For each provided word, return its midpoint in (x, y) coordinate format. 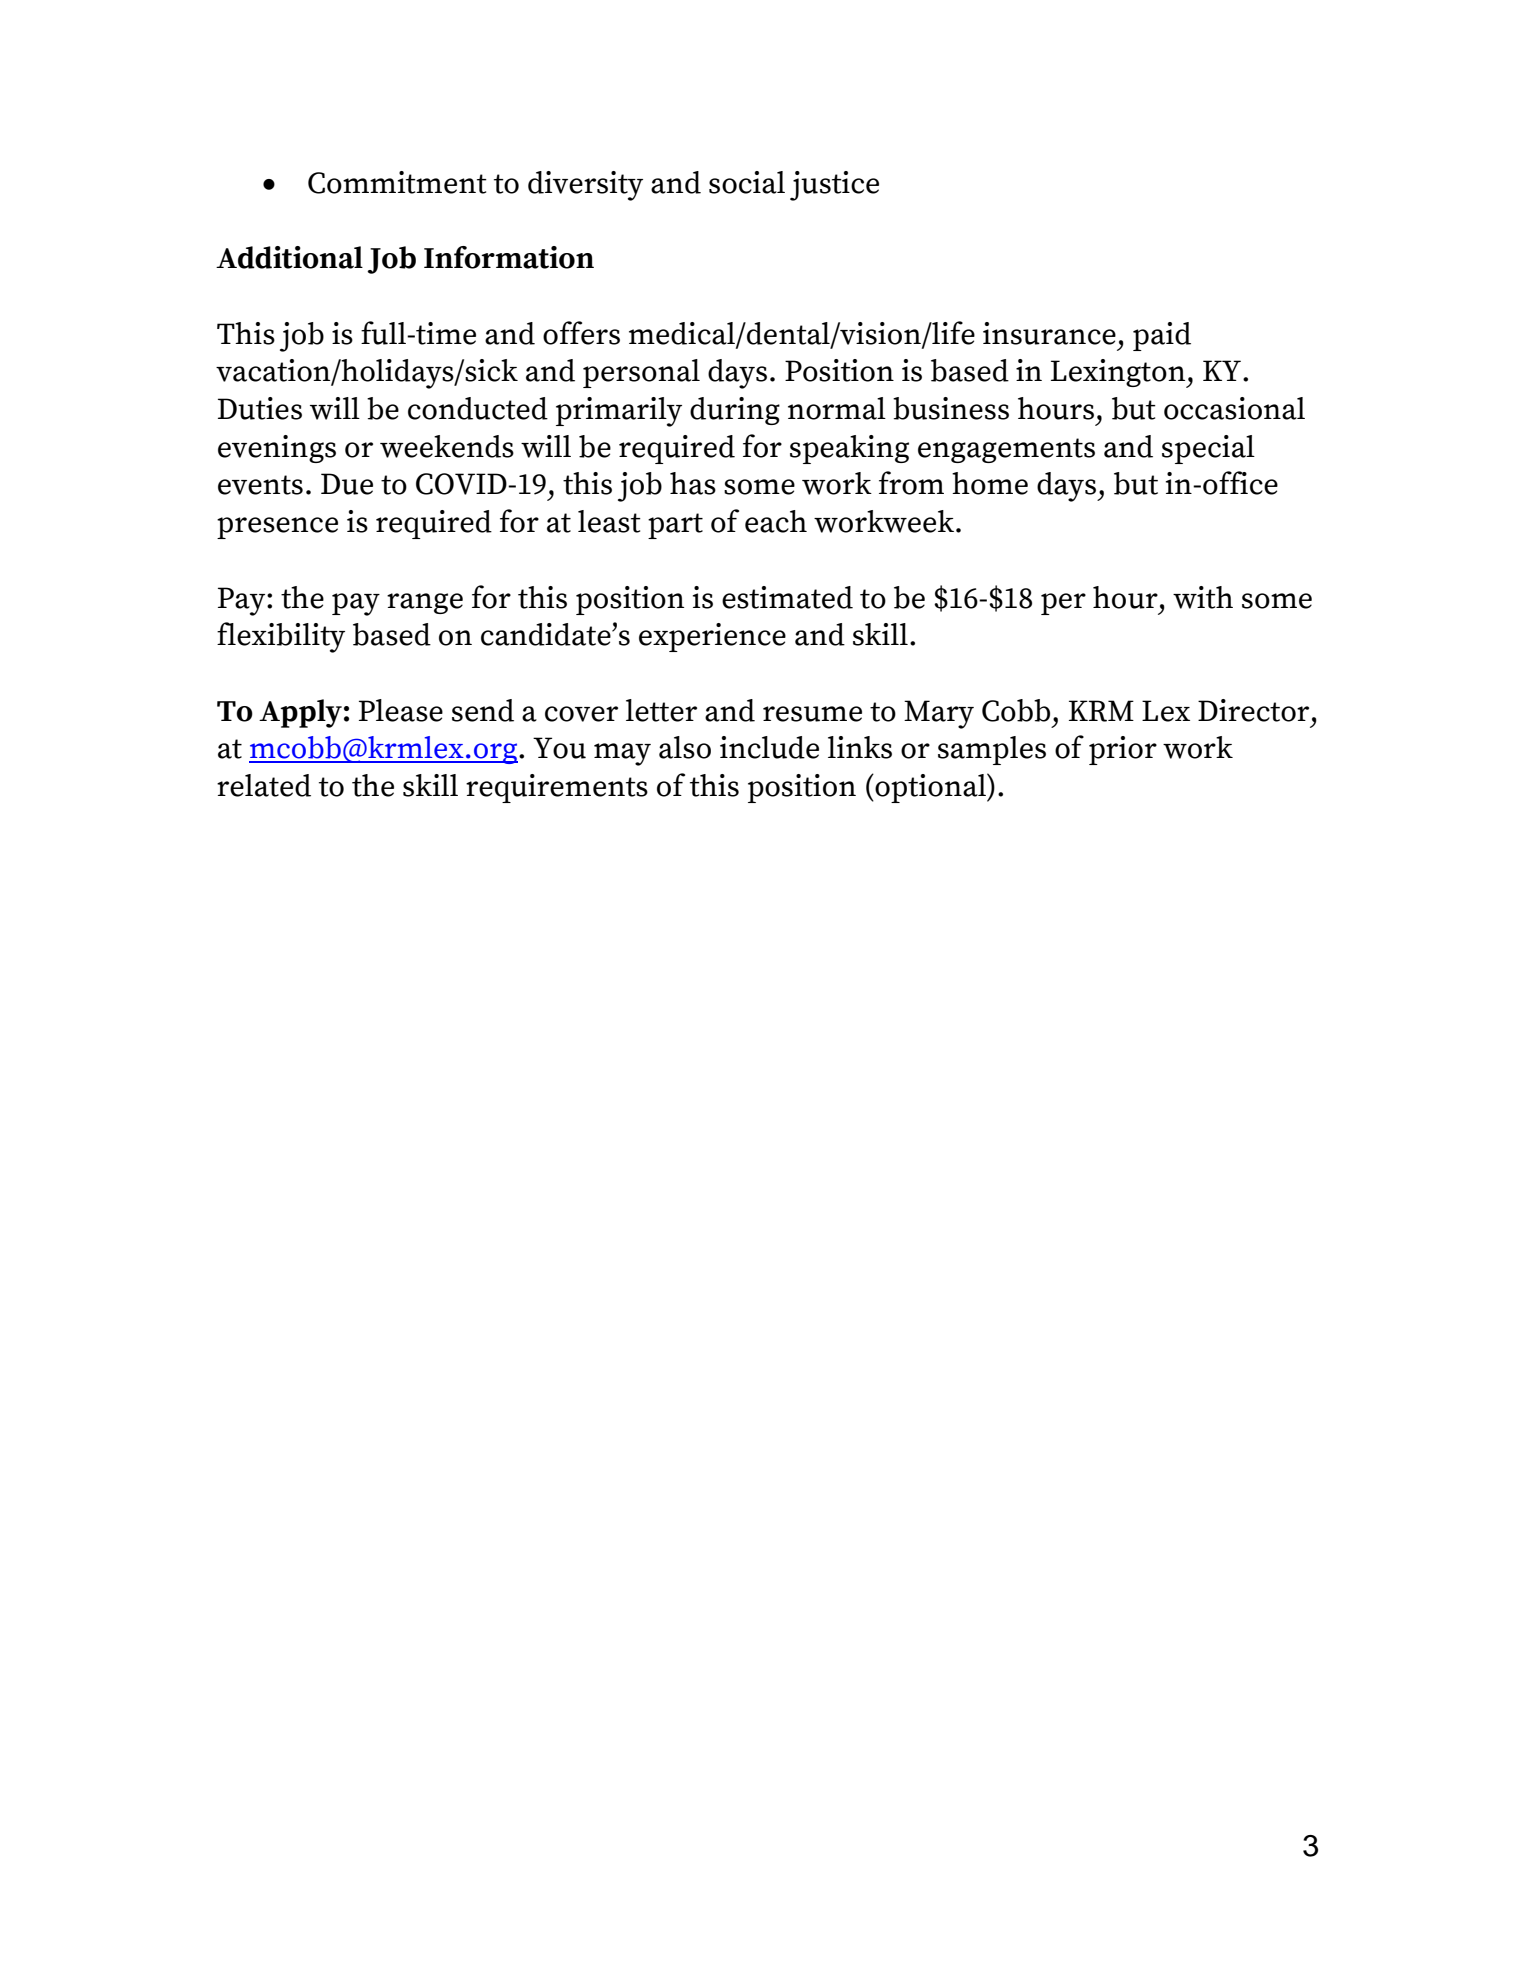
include (769, 747)
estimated (787, 597)
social (747, 182)
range (425, 603)
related (264, 785)
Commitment (397, 182)
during (735, 411)
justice (834, 186)
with (1203, 597)
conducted (478, 408)
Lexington (1119, 373)
